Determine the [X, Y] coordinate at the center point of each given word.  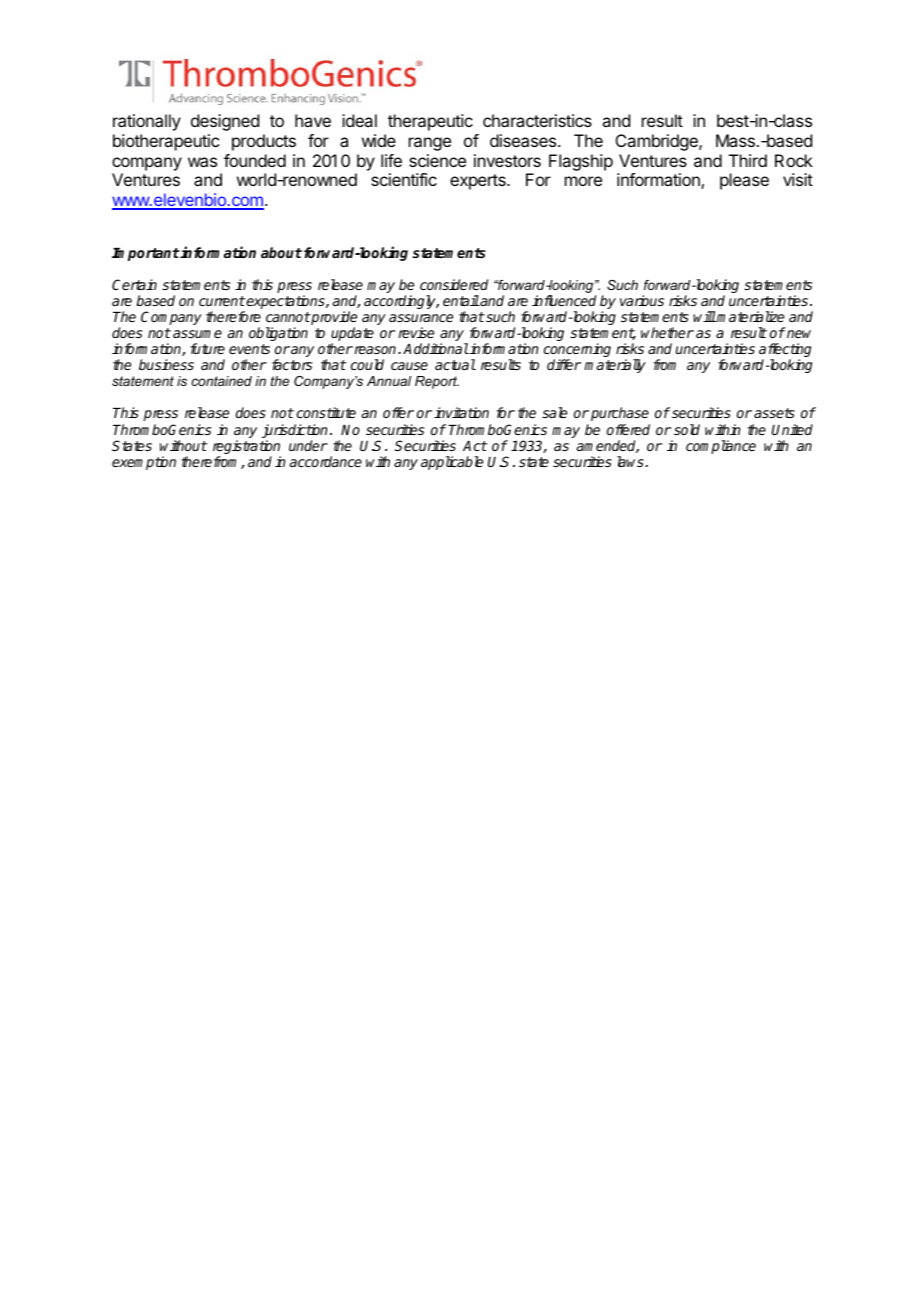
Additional [436, 348]
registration [247, 448]
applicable [452, 463]
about [281, 252]
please [744, 181]
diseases [524, 140]
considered [454, 284]
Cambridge [658, 142]
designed [225, 122]
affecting [785, 351]
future [207, 348]
